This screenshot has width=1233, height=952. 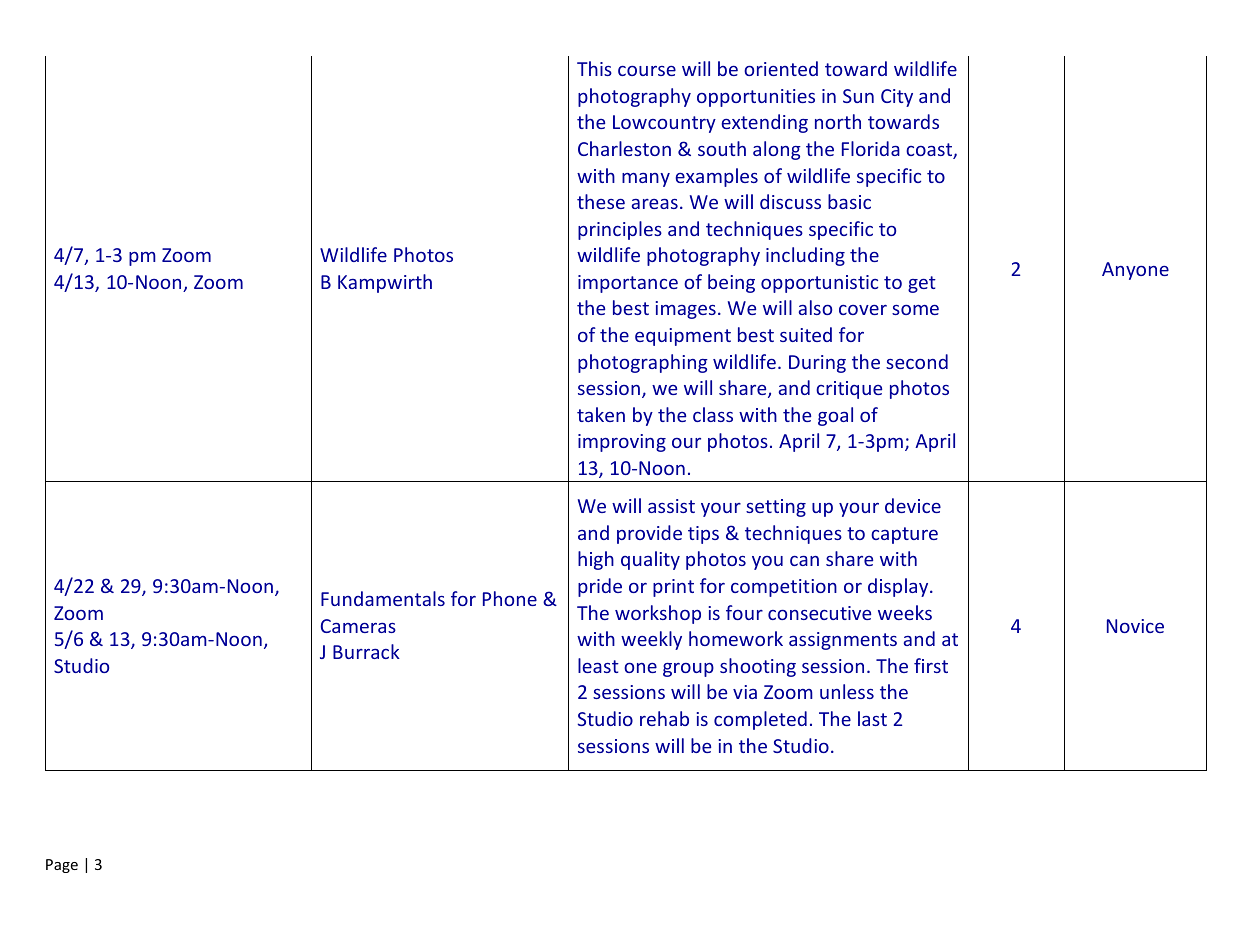 I want to click on course, so click(x=647, y=71).
